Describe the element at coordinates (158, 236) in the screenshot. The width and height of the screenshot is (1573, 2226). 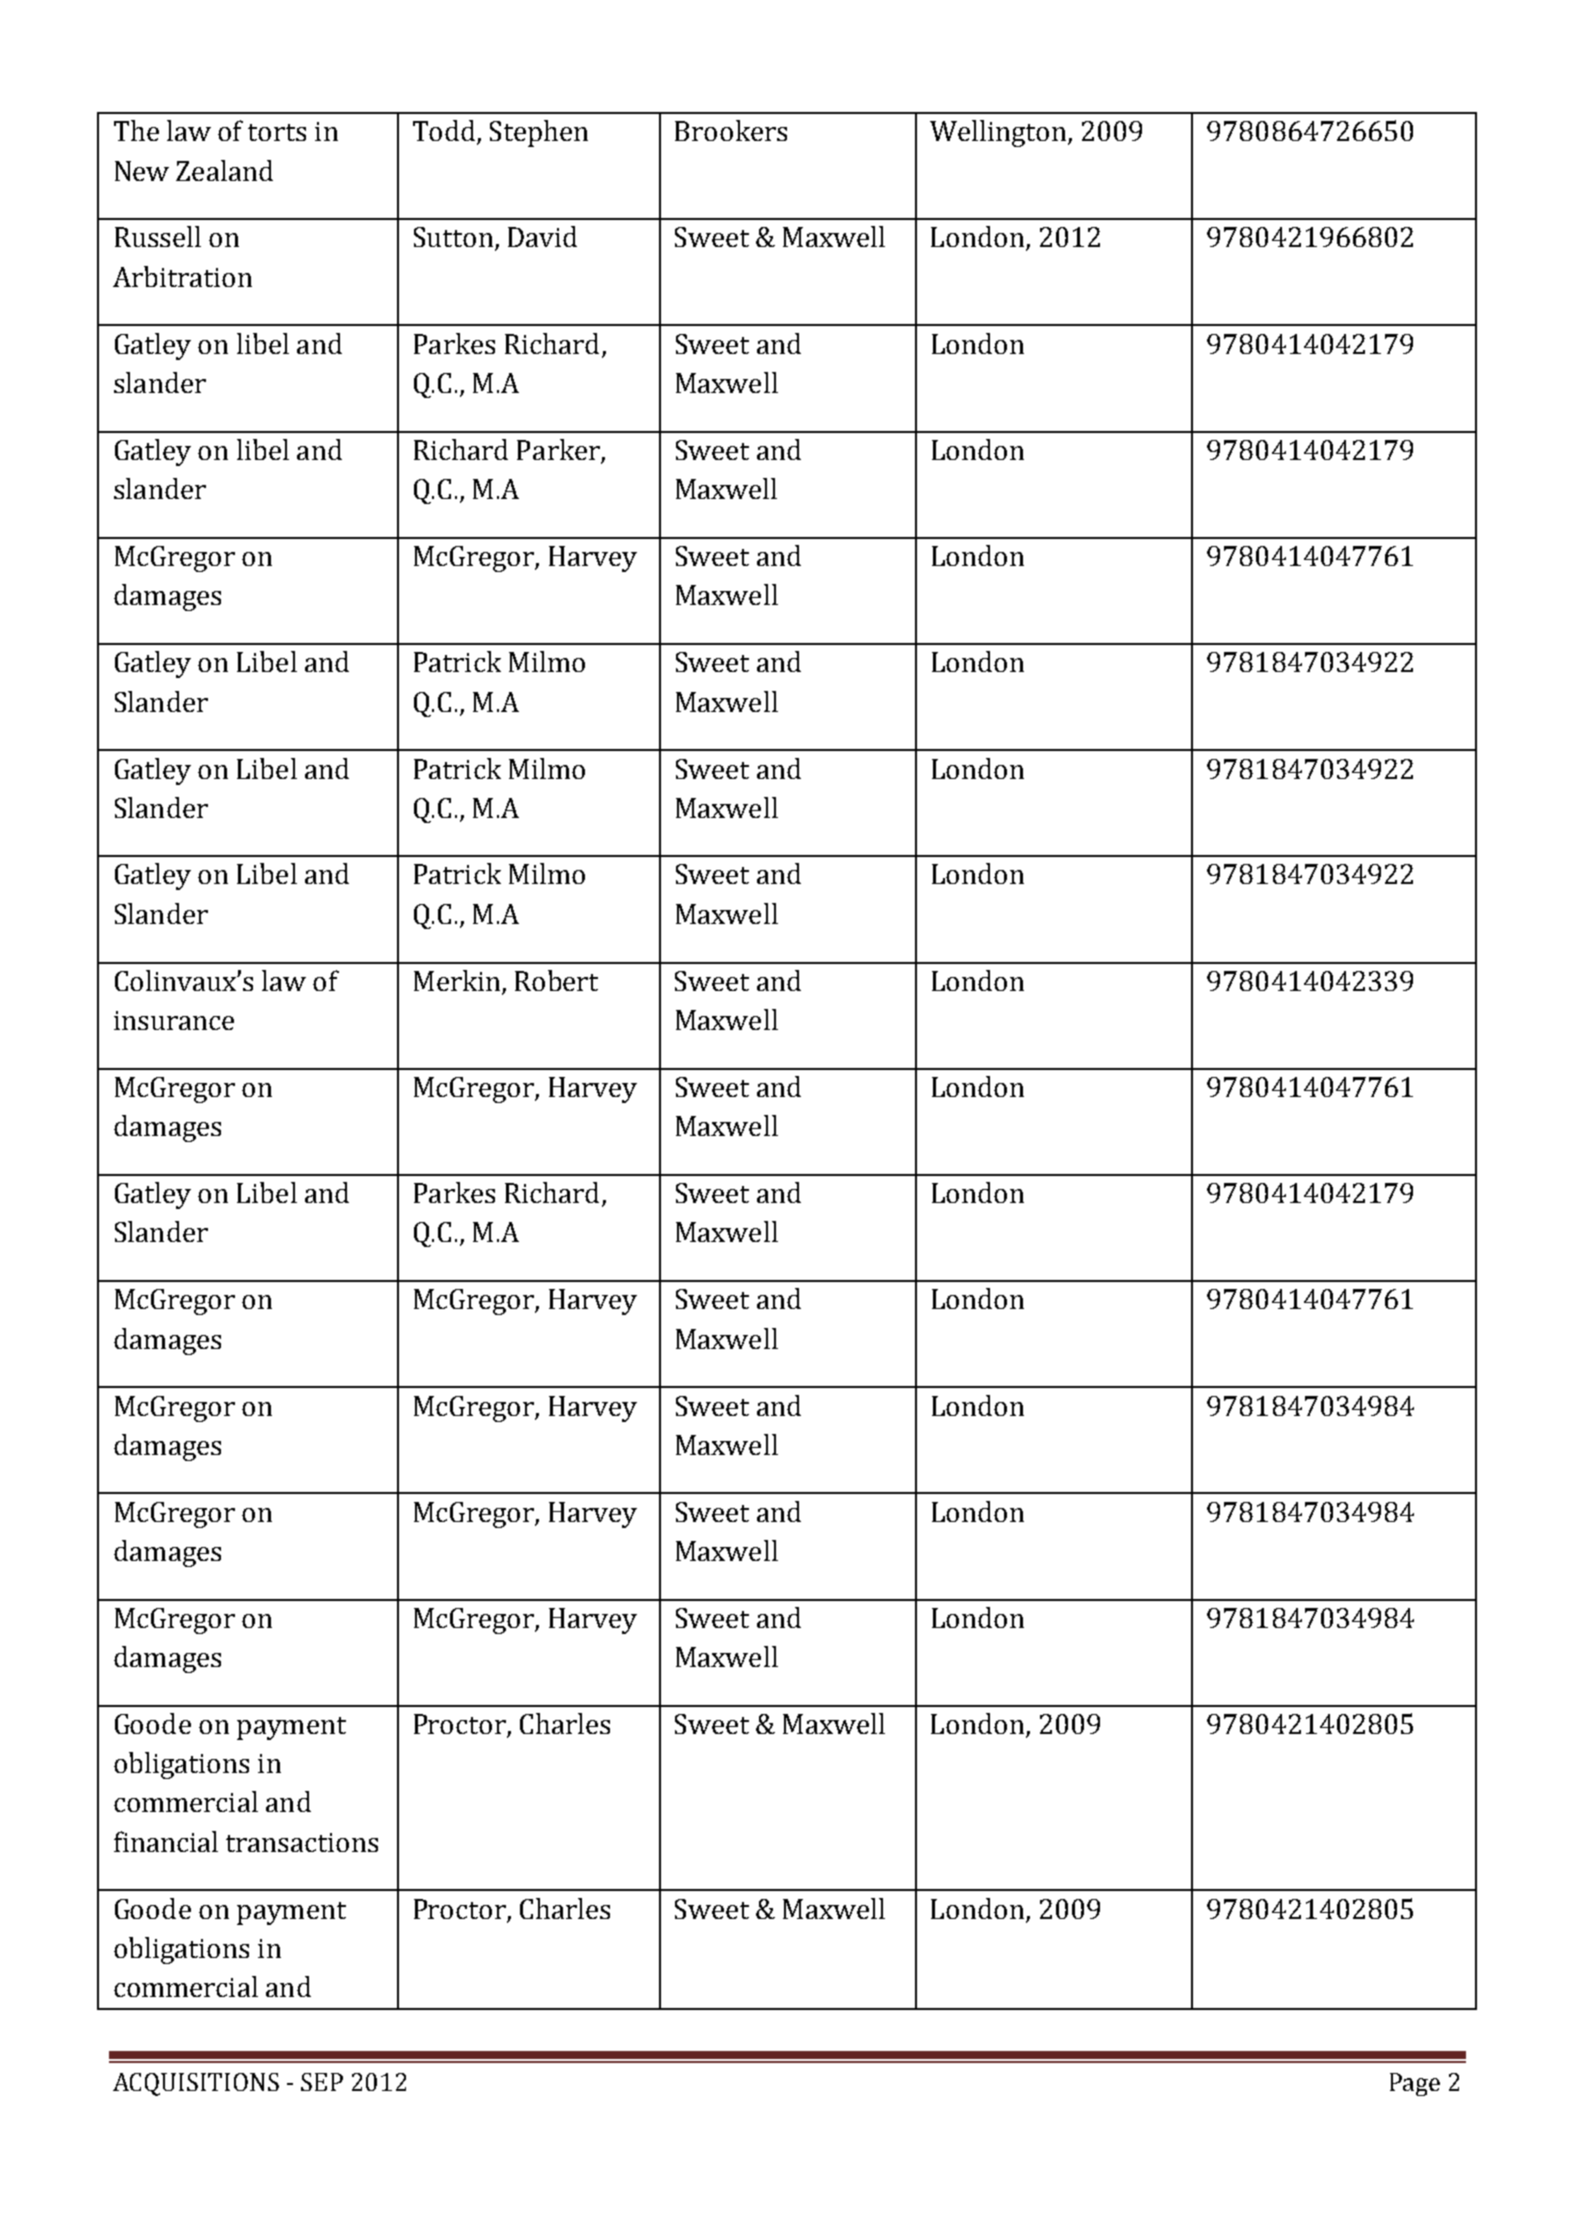
I see `Russell` at that location.
